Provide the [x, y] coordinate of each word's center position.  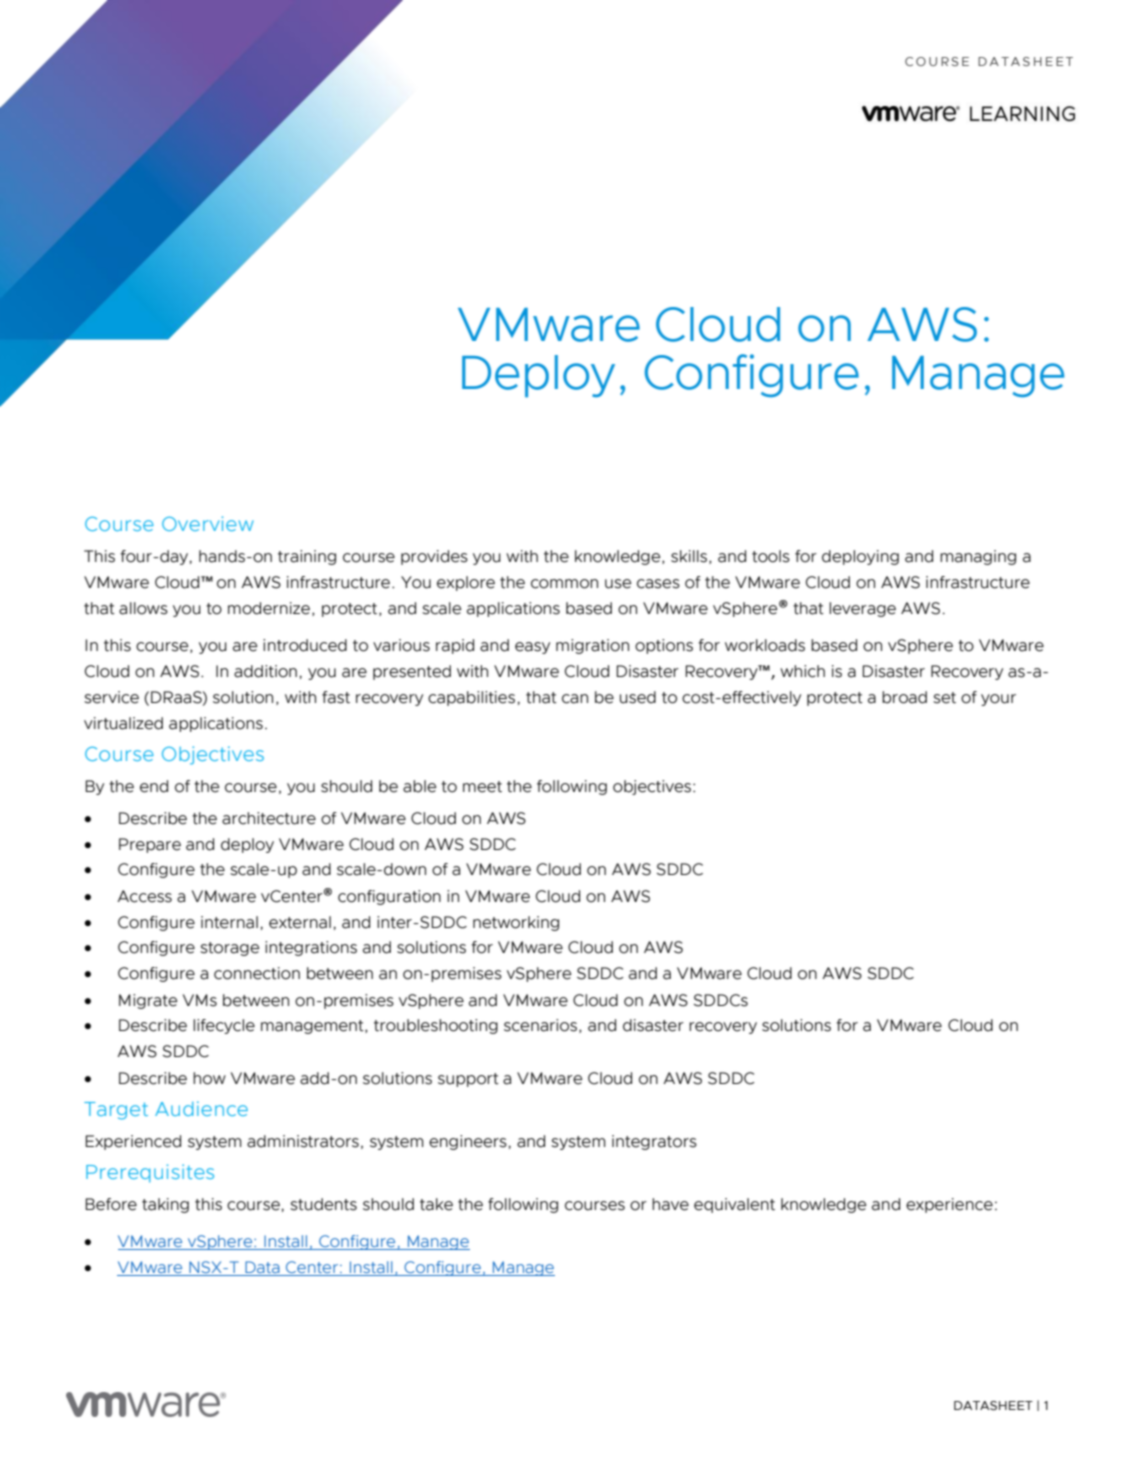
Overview [208, 523]
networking [516, 923]
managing [978, 557]
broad [904, 697]
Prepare [150, 845]
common [564, 584]
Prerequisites [150, 1173]
